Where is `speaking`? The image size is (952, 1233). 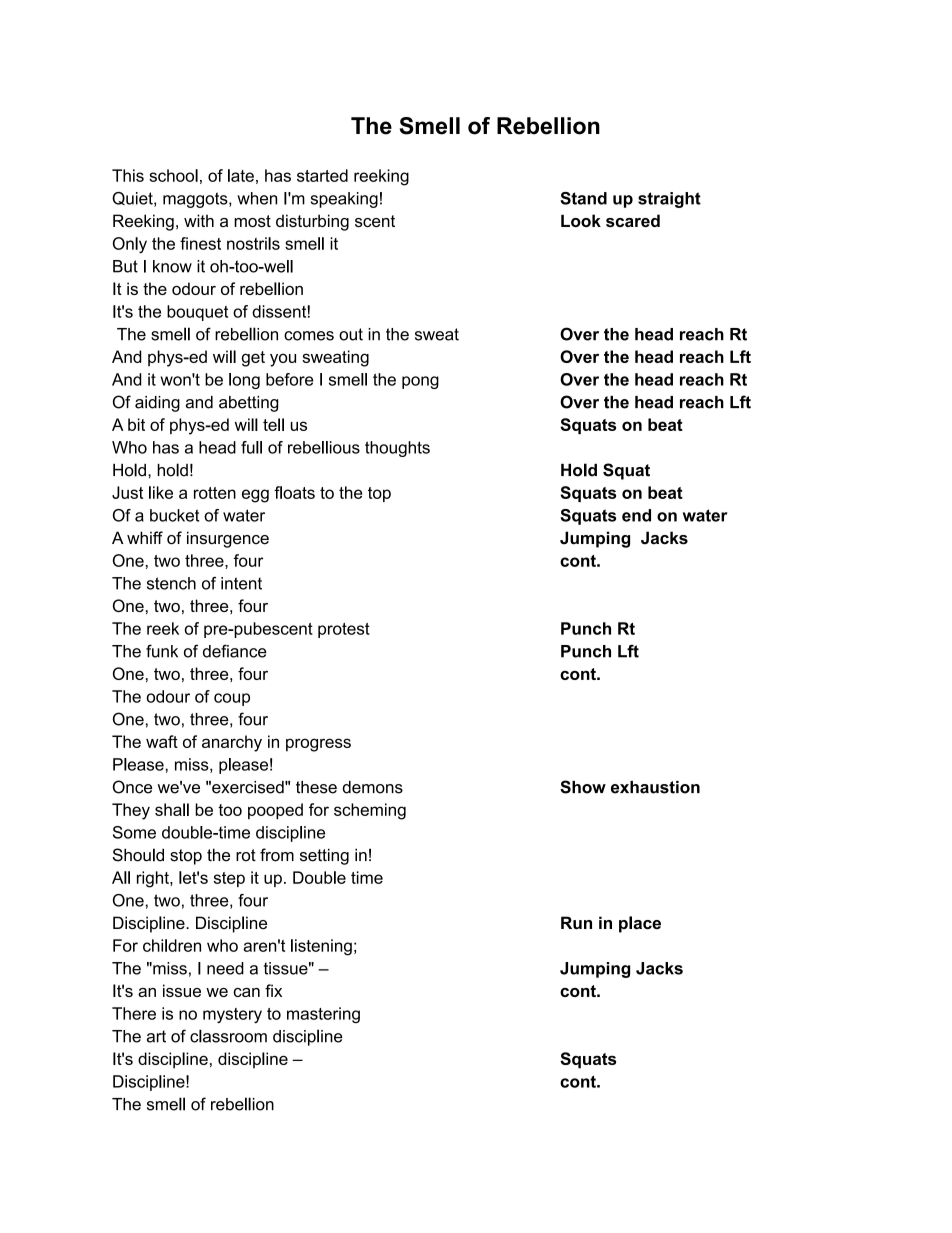
speaking is located at coordinates (344, 200).
